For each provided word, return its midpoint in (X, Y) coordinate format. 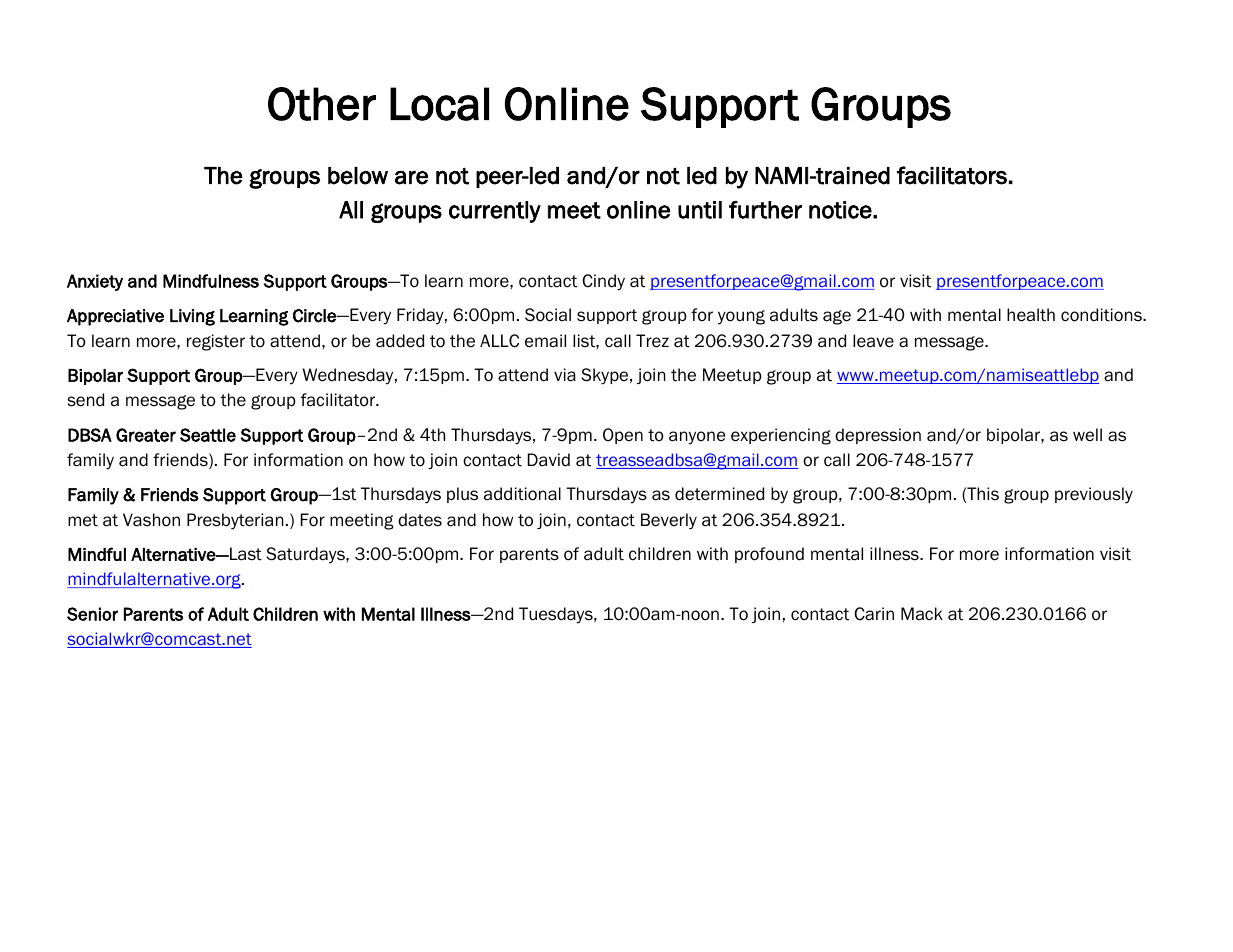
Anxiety (95, 282)
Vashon (151, 520)
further (765, 210)
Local (439, 104)
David (549, 460)
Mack (922, 614)
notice (841, 210)
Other (322, 104)
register (216, 342)
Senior (92, 614)
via (565, 375)
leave (873, 341)
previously (1094, 495)
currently (495, 212)
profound (769, 555)
